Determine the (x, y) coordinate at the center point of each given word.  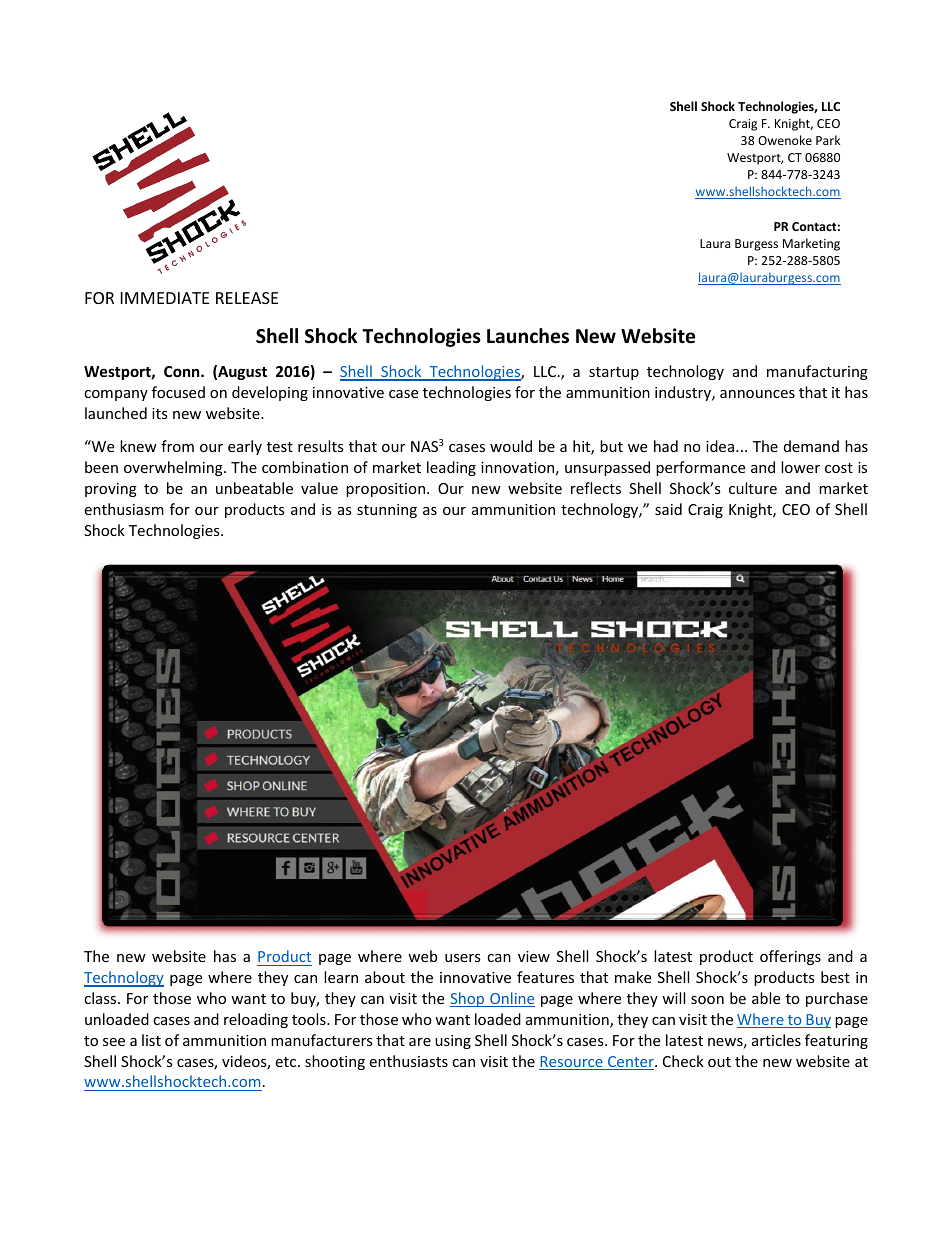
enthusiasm (124, 509)
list (151, 1040)
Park (828, 140)
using (453, 1042)
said (668, 509)
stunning (387, 511)
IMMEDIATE (165, 298)
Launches (528, 336)
